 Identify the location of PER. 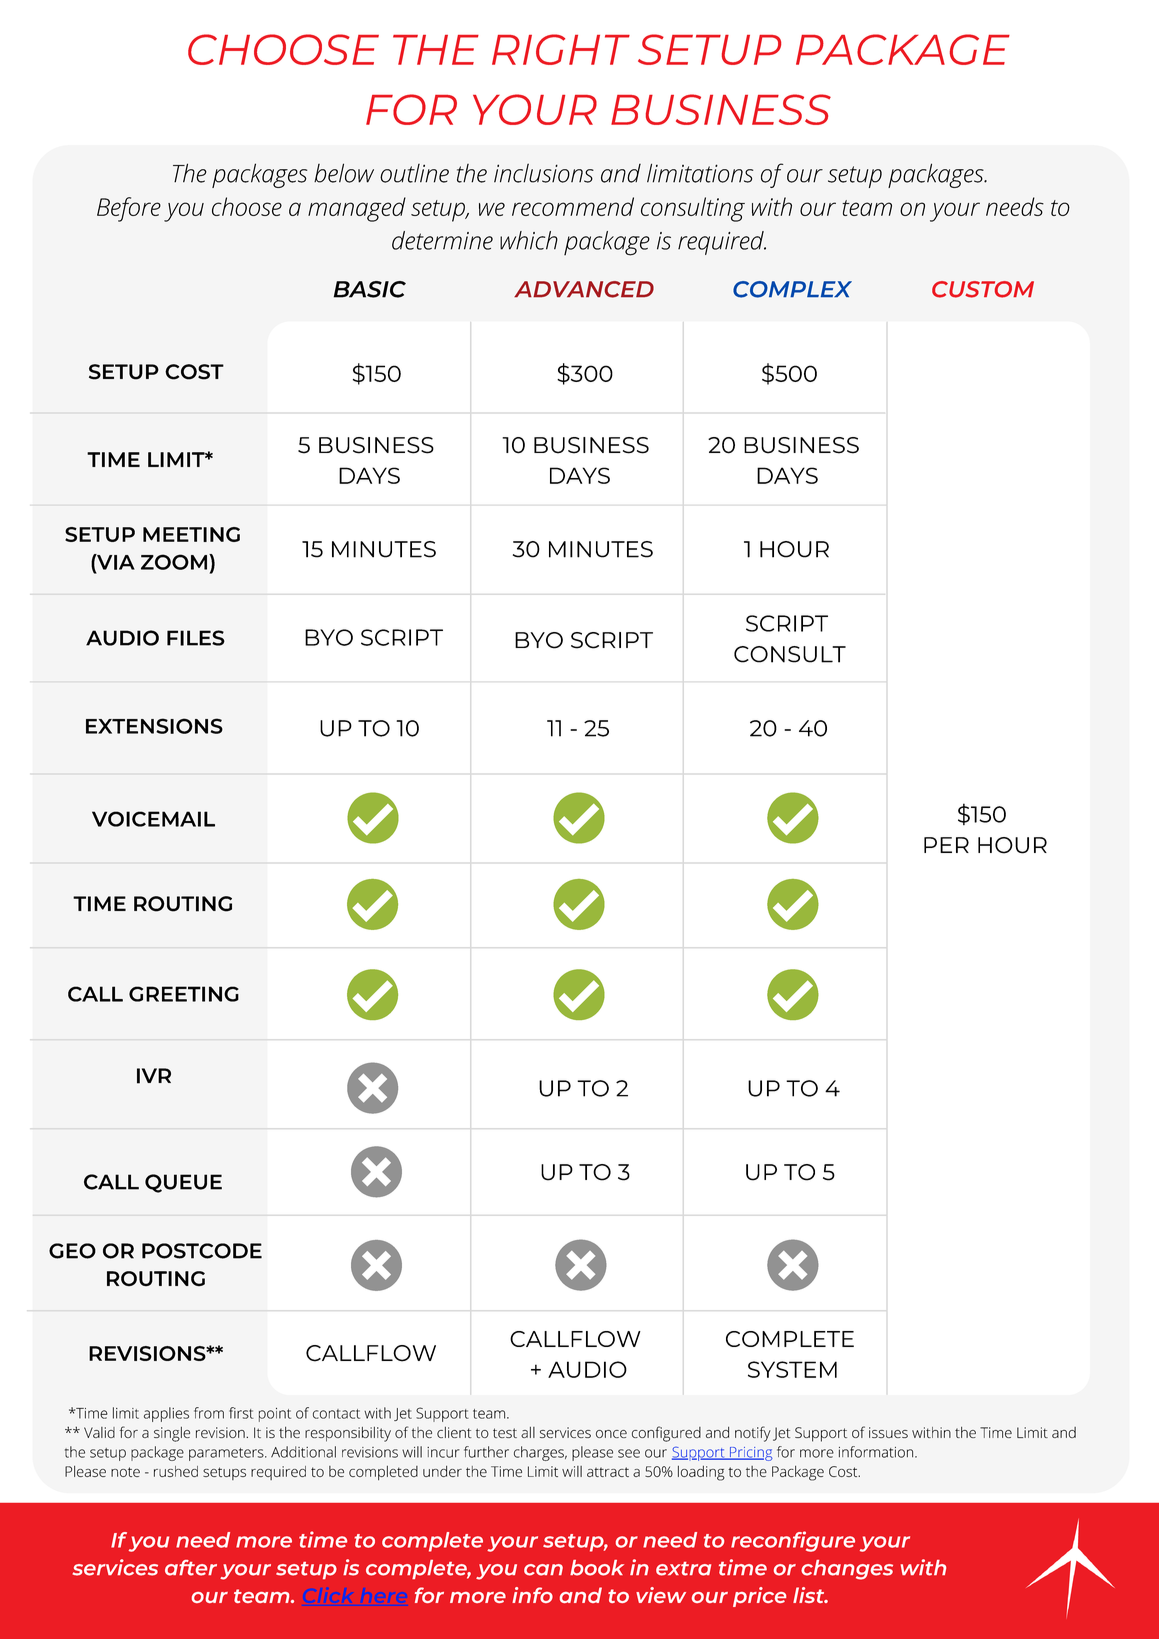
(946, 845).
